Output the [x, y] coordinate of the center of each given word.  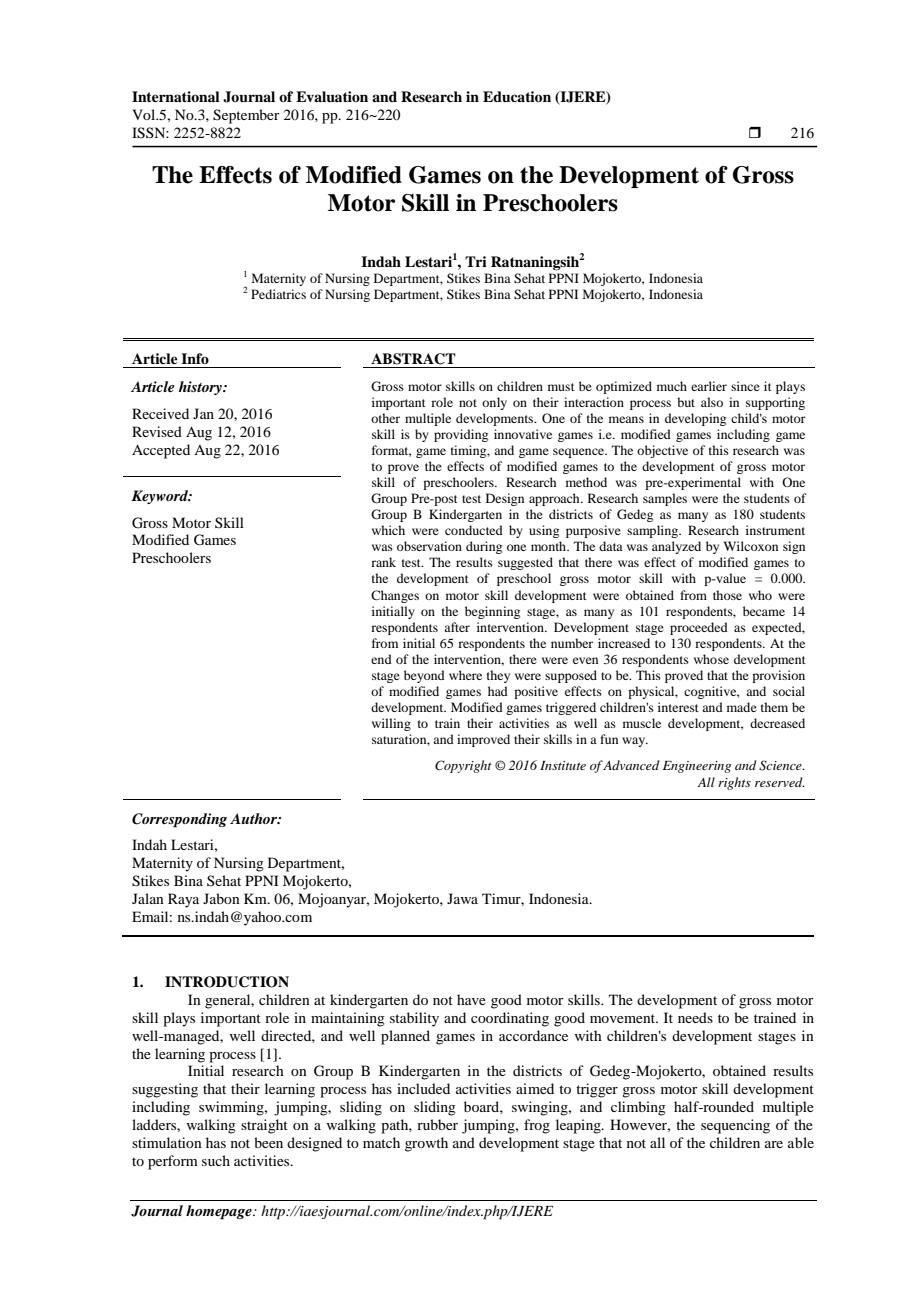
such [216, 1160]
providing [461, 435]
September [246, 116]
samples [665, 499]
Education [517, 96]
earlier [709, 386]
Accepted [161, 451]
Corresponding [179, 820]
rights [734, 783]
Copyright [463, 766]
